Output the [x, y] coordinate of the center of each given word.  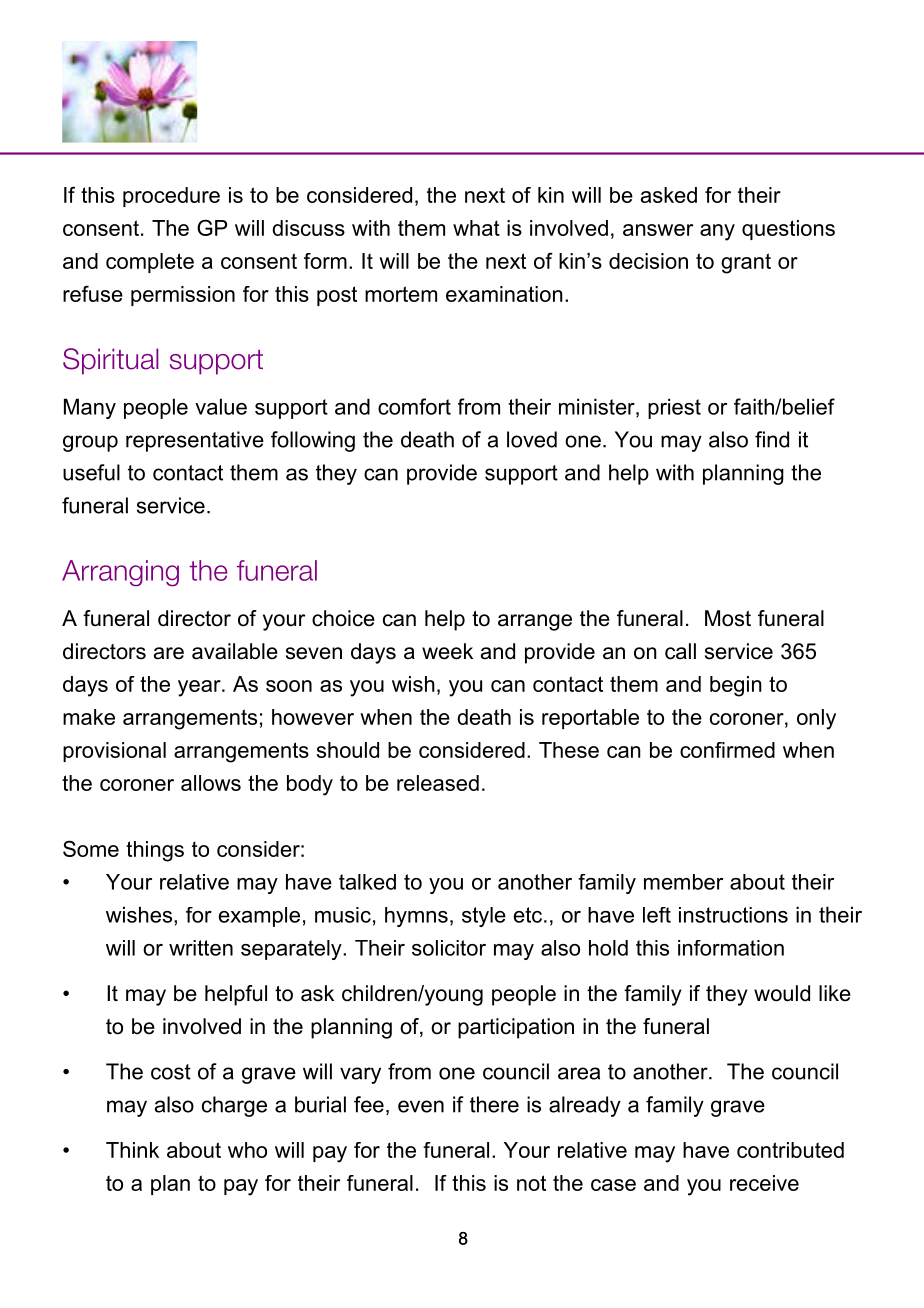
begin [736, 686]
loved [532, 439]
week [447, 651]
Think [132, 1150]
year [200, 688]
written [201, 948]
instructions [733, 915]
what [476, 228]
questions [788, 230]
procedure [171, 197]
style [484, 917]
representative [195, 441]
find [772, 439]
